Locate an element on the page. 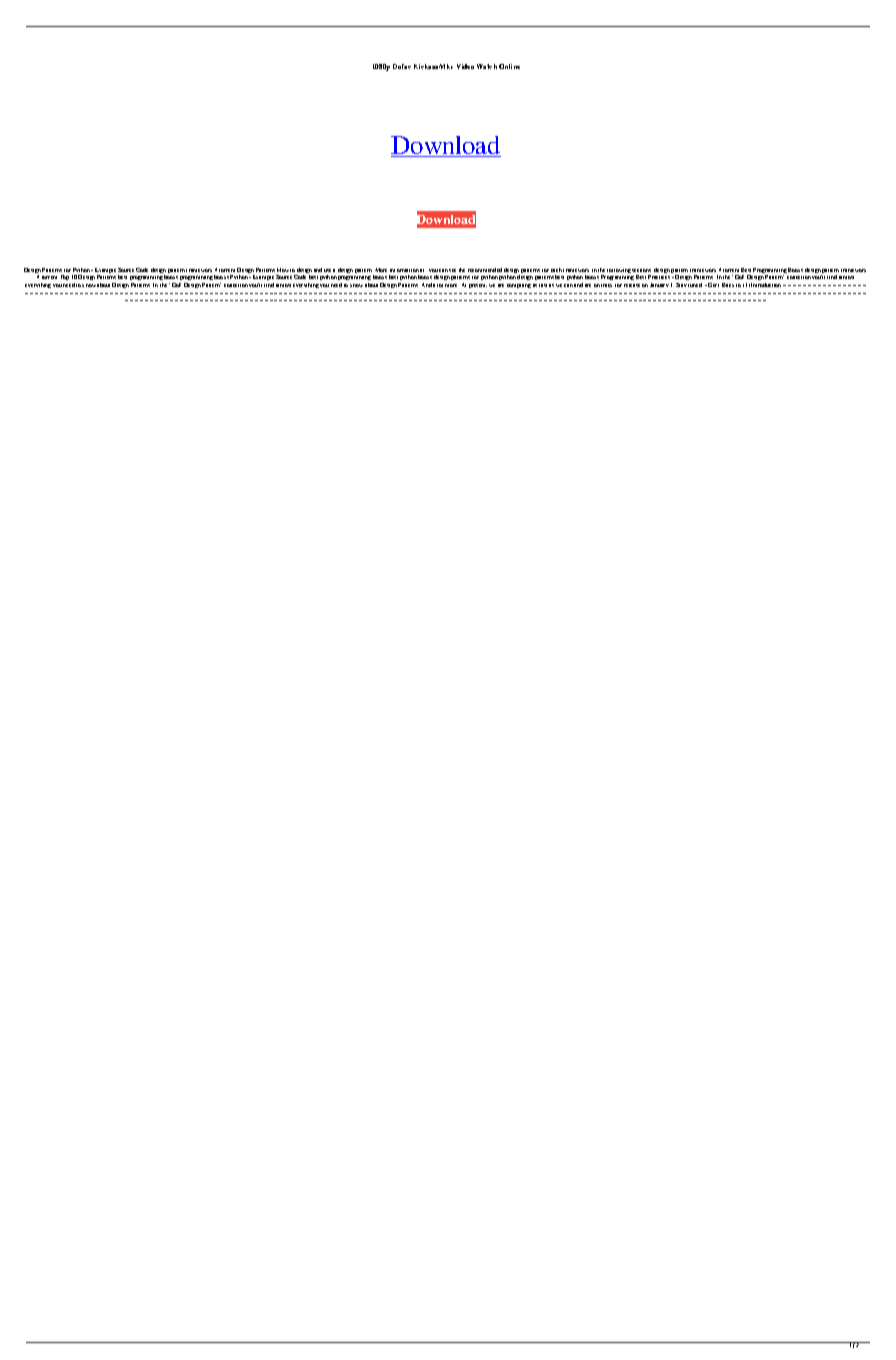 The width and height of the image is (896, 1360). Gert is located at coordinates (713, 285).
